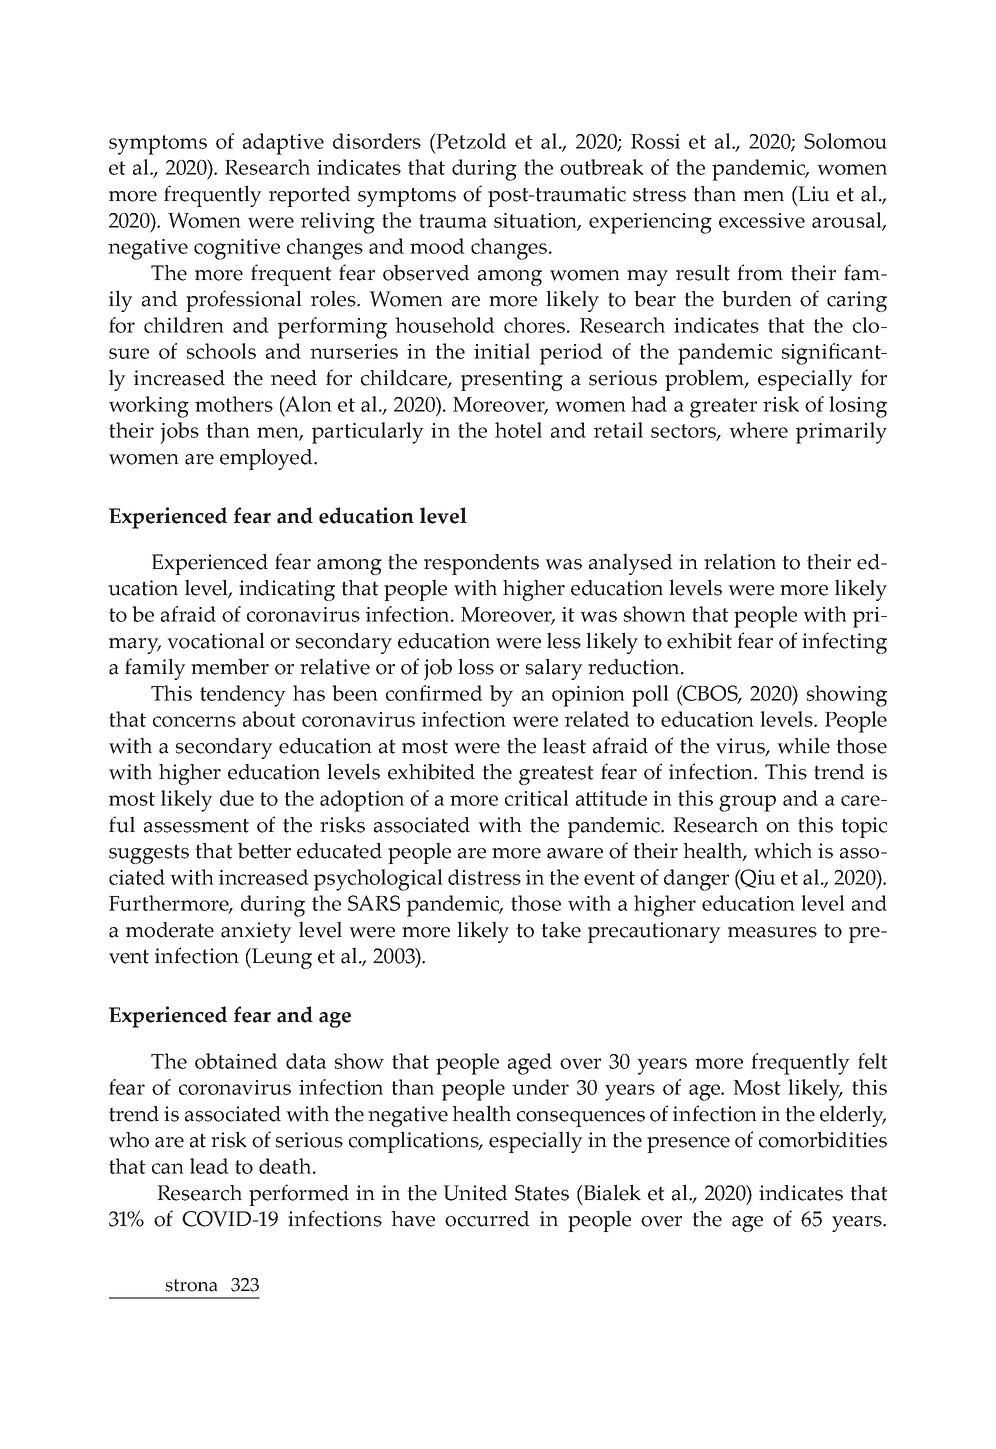 This screenshot has width=996, height=1449. Describe the element at coordinates (236, 1061) in the screenshot. I see `obtained` at that location.
